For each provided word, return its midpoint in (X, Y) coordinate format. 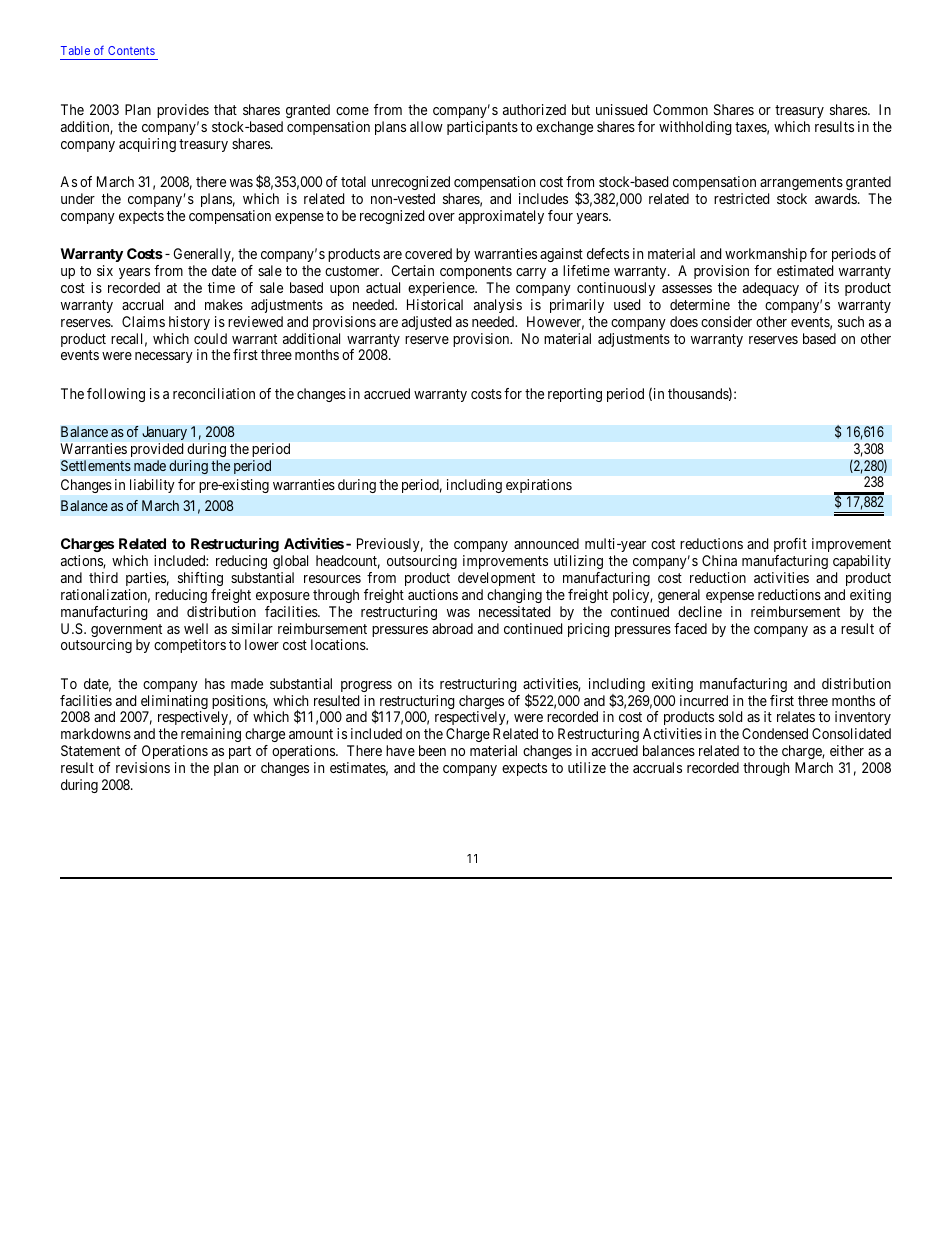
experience (442, 289)
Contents (131, 50)
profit (790, 545)
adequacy (771, 289)
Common (680, 109)
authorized (534, 109)
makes (224, 304)
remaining (211, 735)
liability (152, 486)
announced (546, 543)
